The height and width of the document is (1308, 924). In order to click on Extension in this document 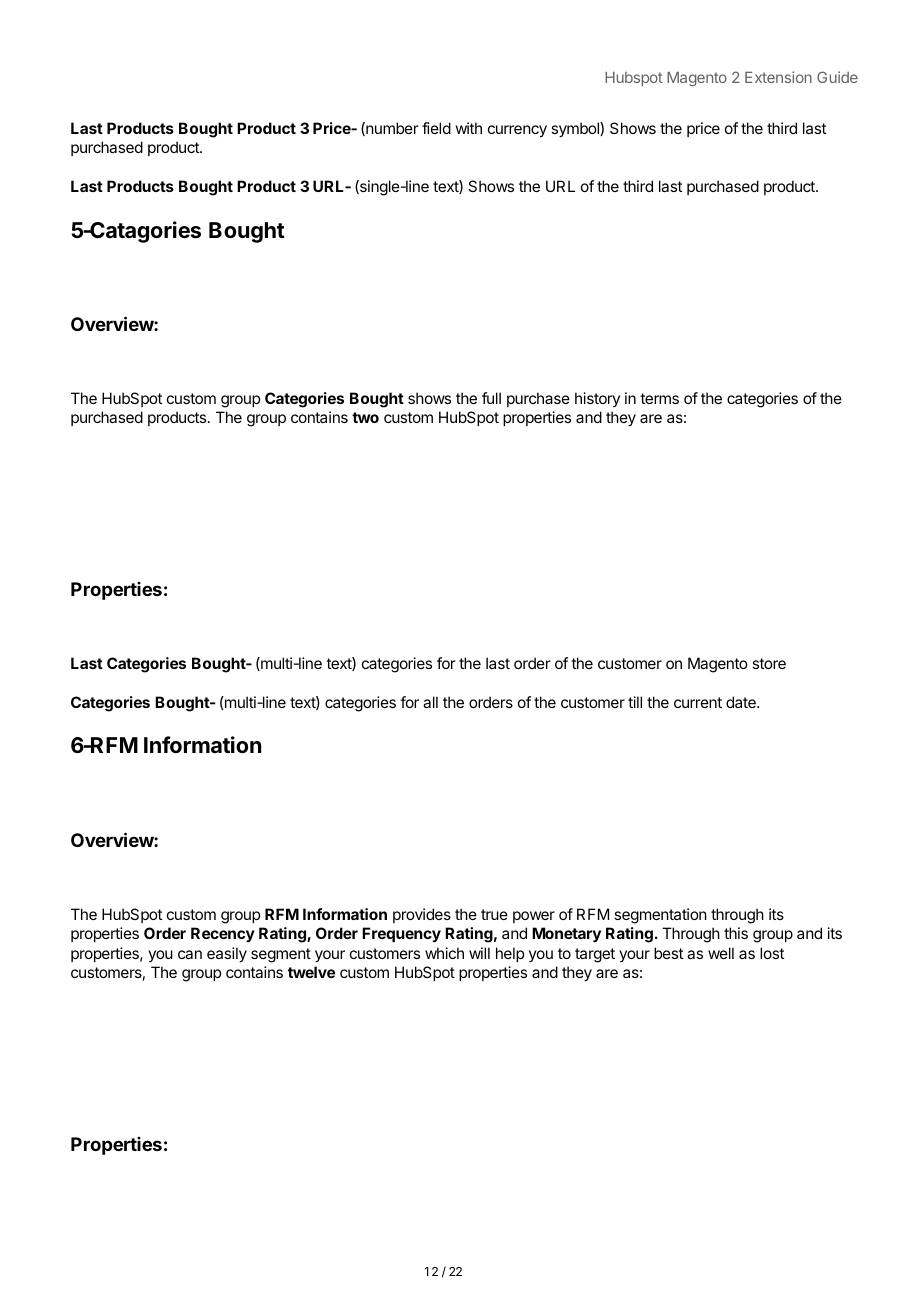, I will do `click(778, 77)`.
